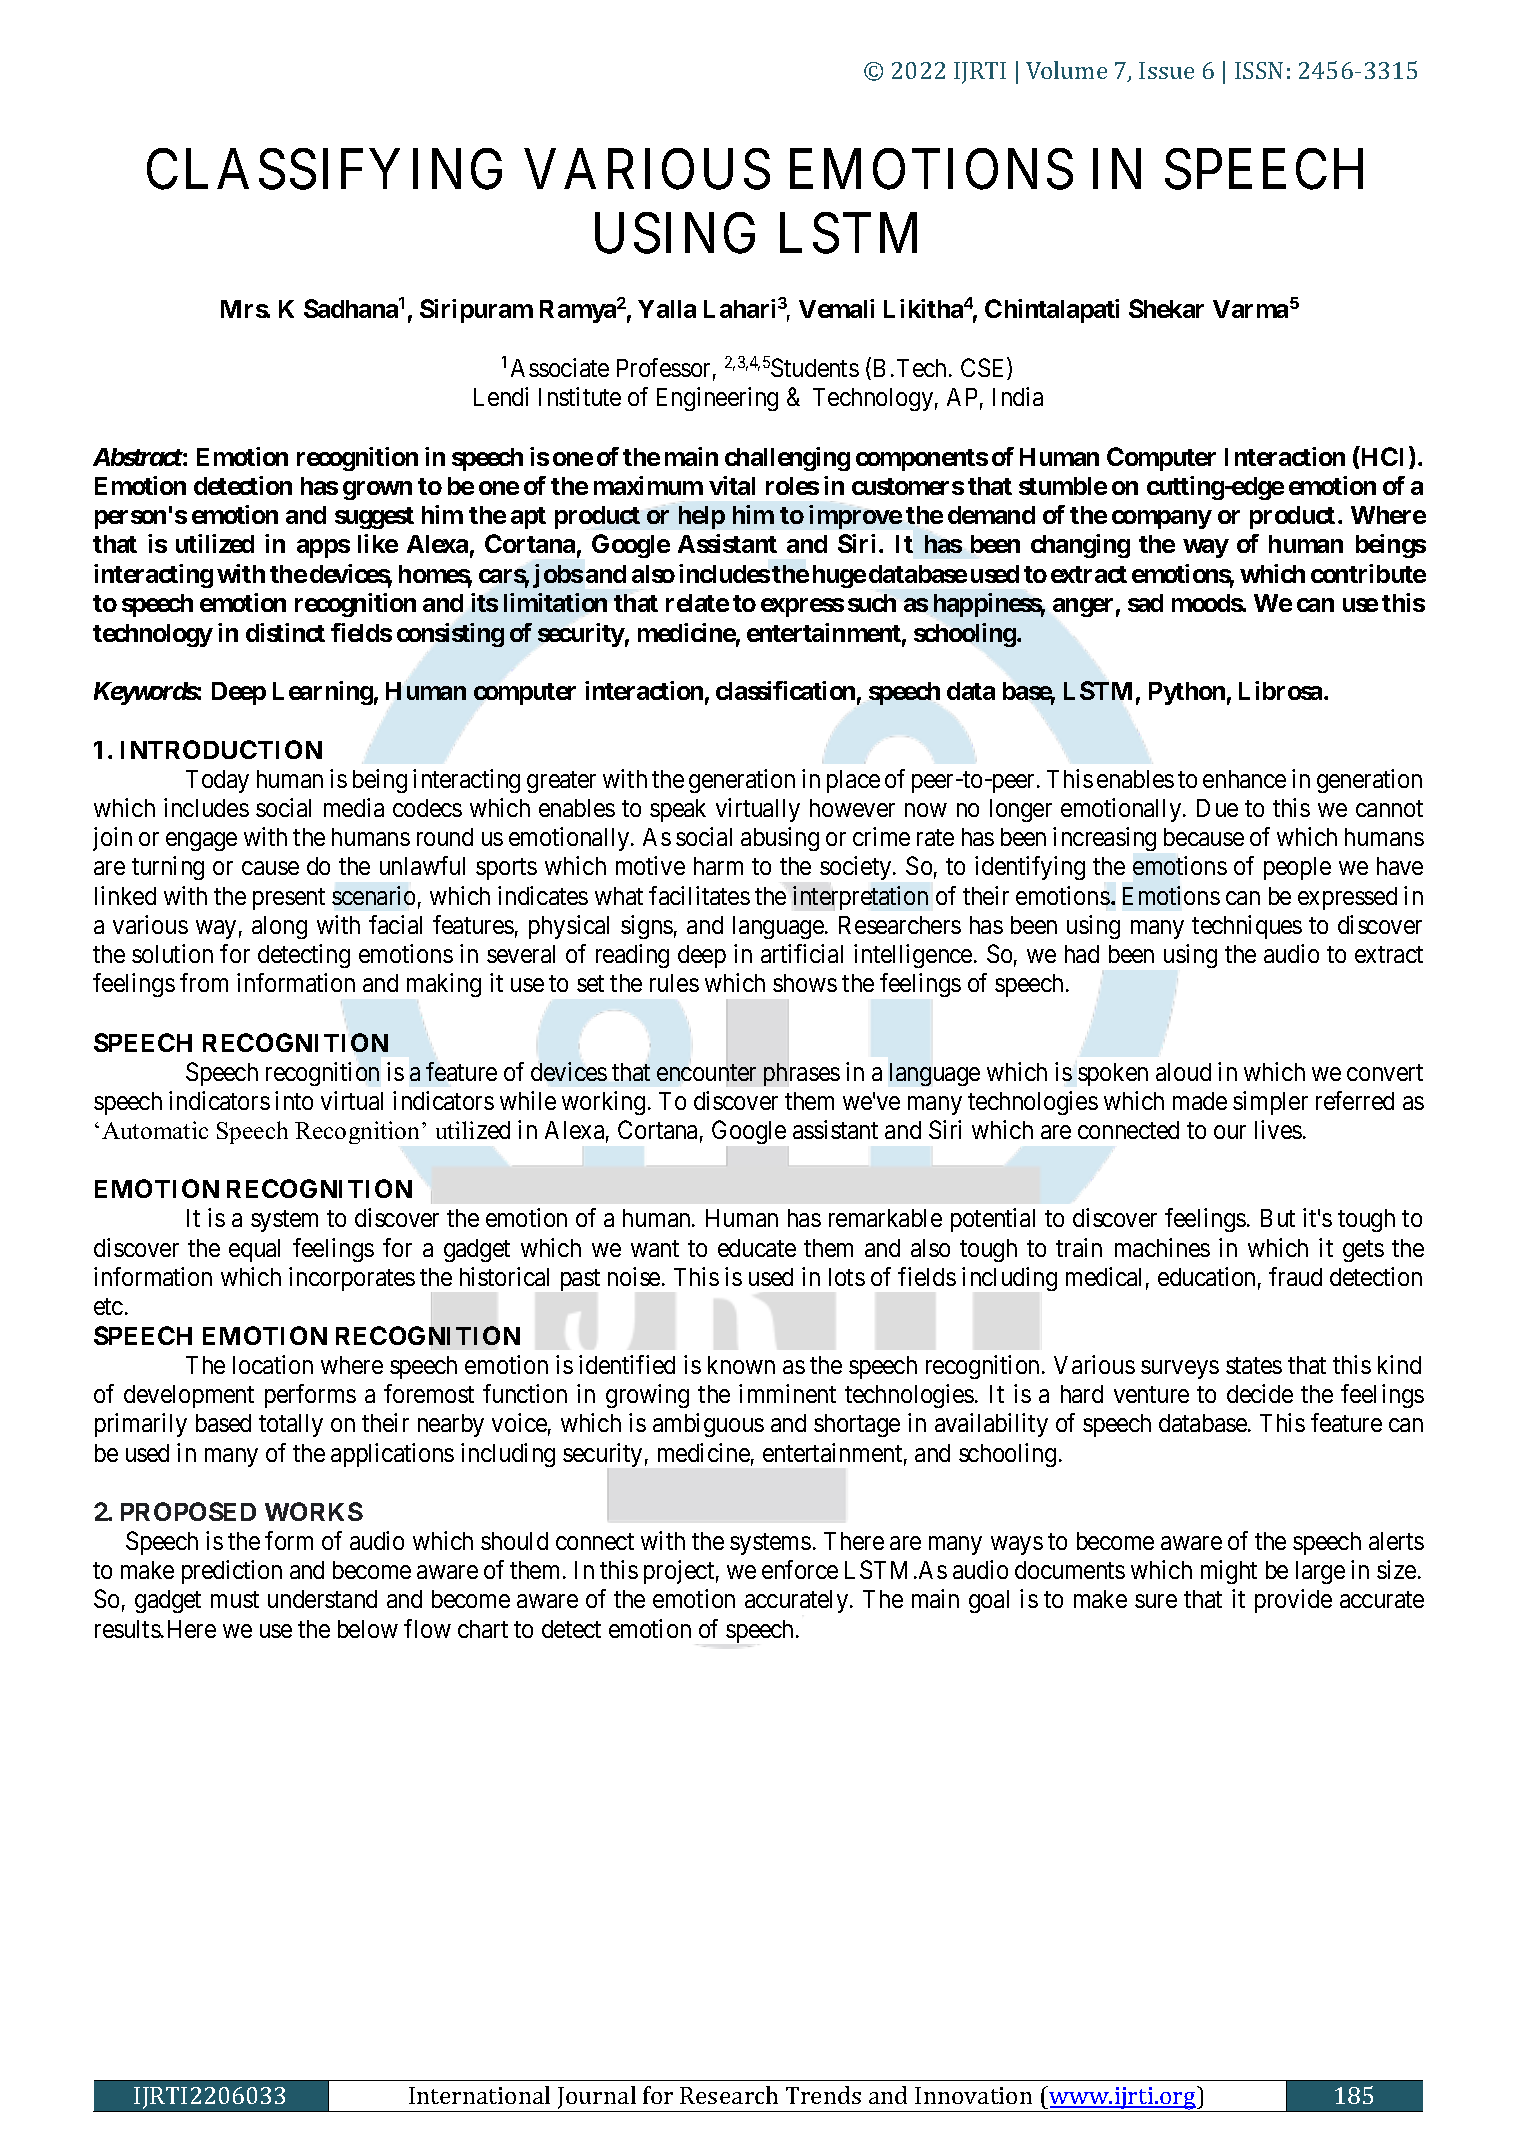 The image size is (1517, 2146). What do you see at coordinates (802, 1074) in the document?
I see `phrases` at bounding box center [802, 1074].
